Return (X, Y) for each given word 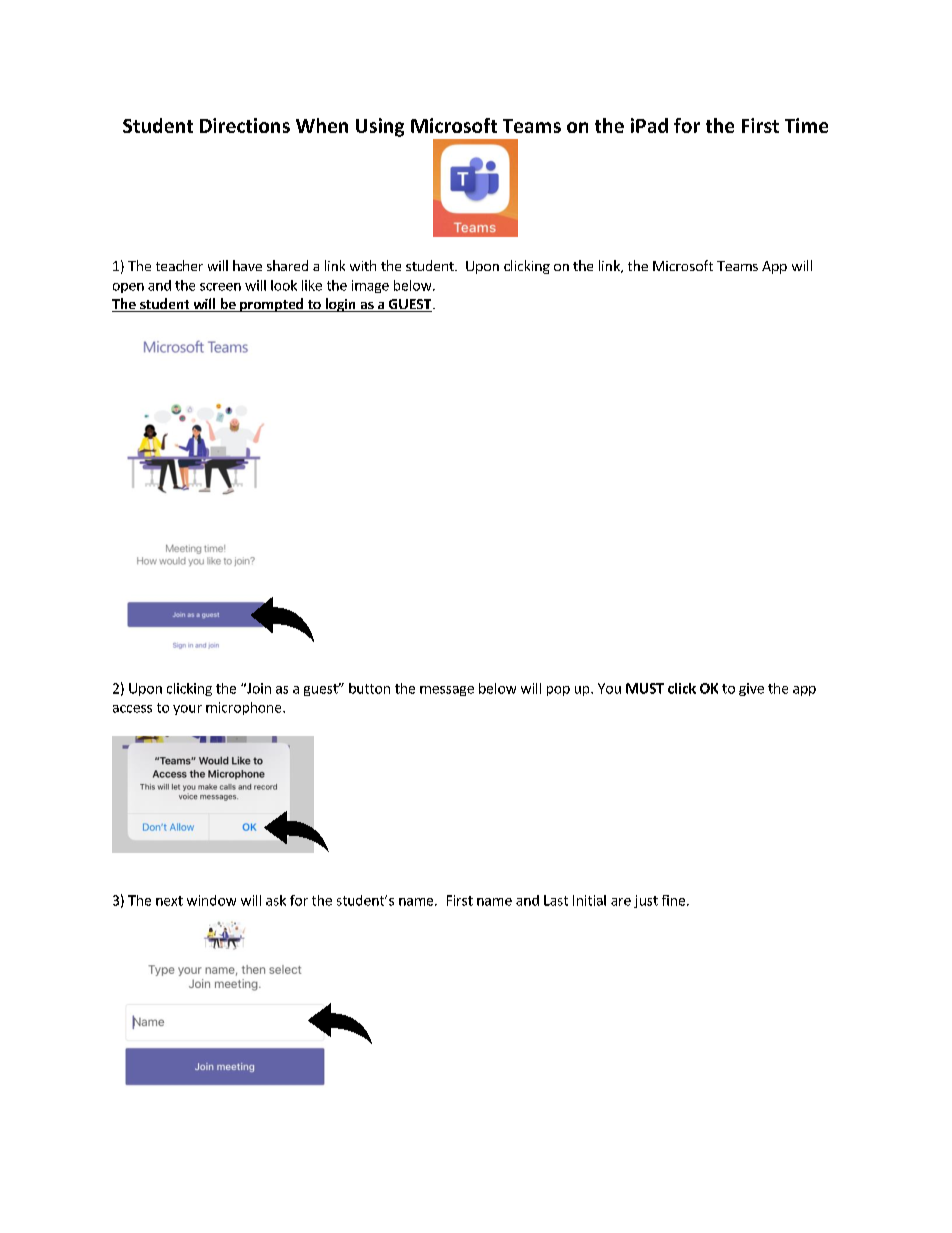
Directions (245, 125)
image (370, 286)
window (211, 900)
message (447, 691)
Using (380, 127)
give (751, 689)
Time (806, 125)
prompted (271, 305)
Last (556, 900)
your (187, 710)
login (340, 305)
